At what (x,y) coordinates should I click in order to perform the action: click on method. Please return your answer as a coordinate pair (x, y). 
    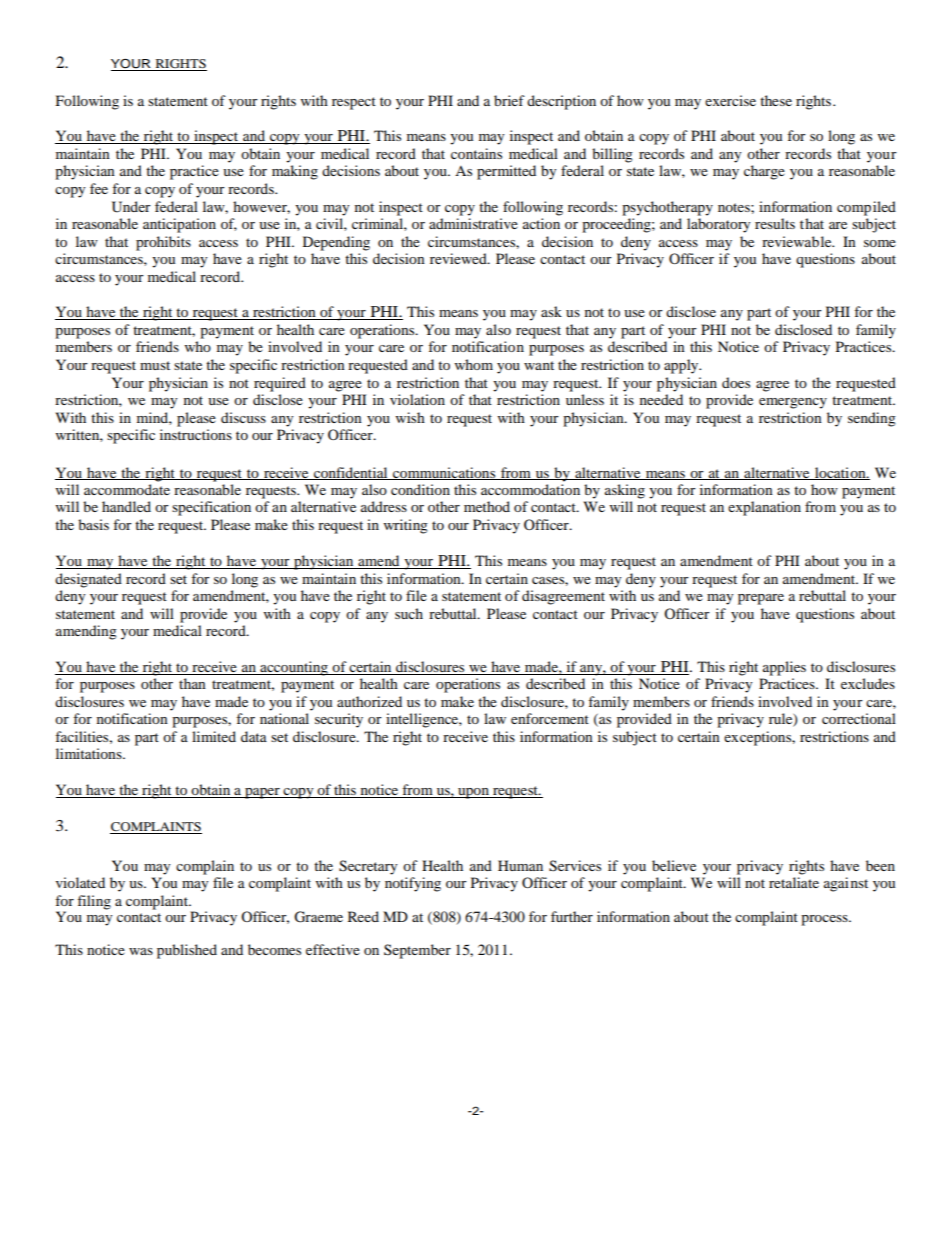
    Looking at the image, I should click on (487, 506).
